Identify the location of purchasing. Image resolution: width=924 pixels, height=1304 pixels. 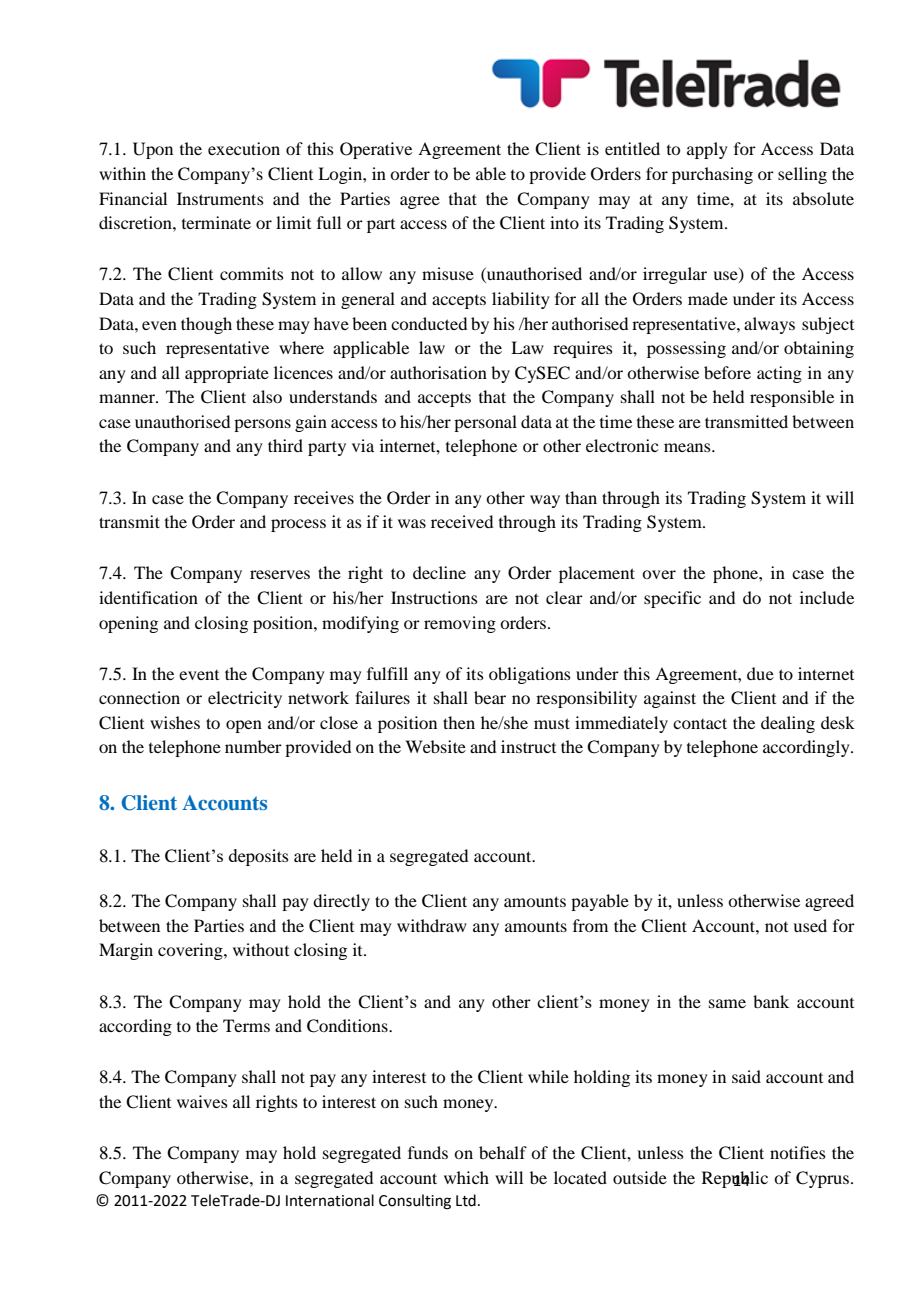
(712, 175).
